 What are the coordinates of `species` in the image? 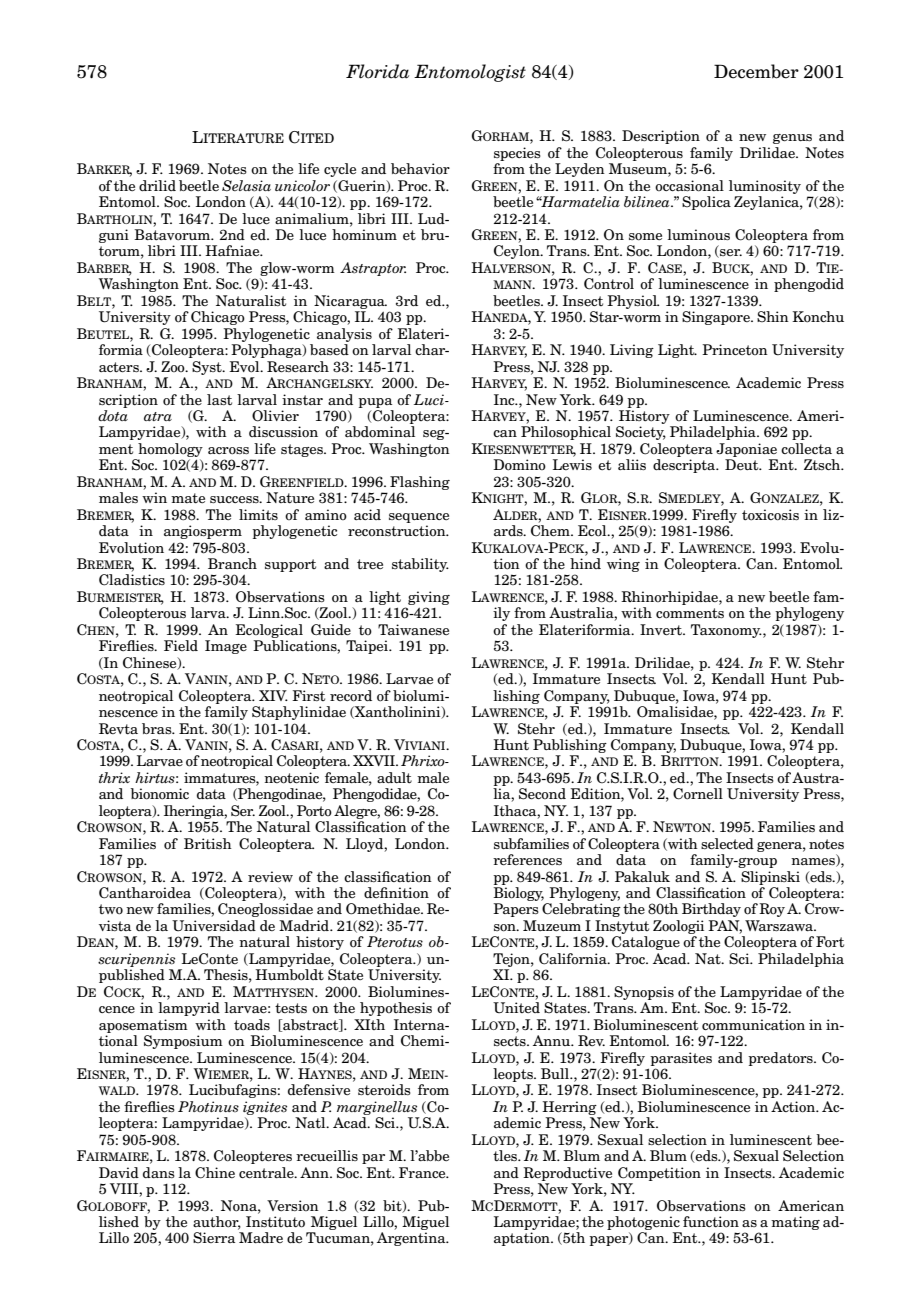 It's located at (517, 154).
